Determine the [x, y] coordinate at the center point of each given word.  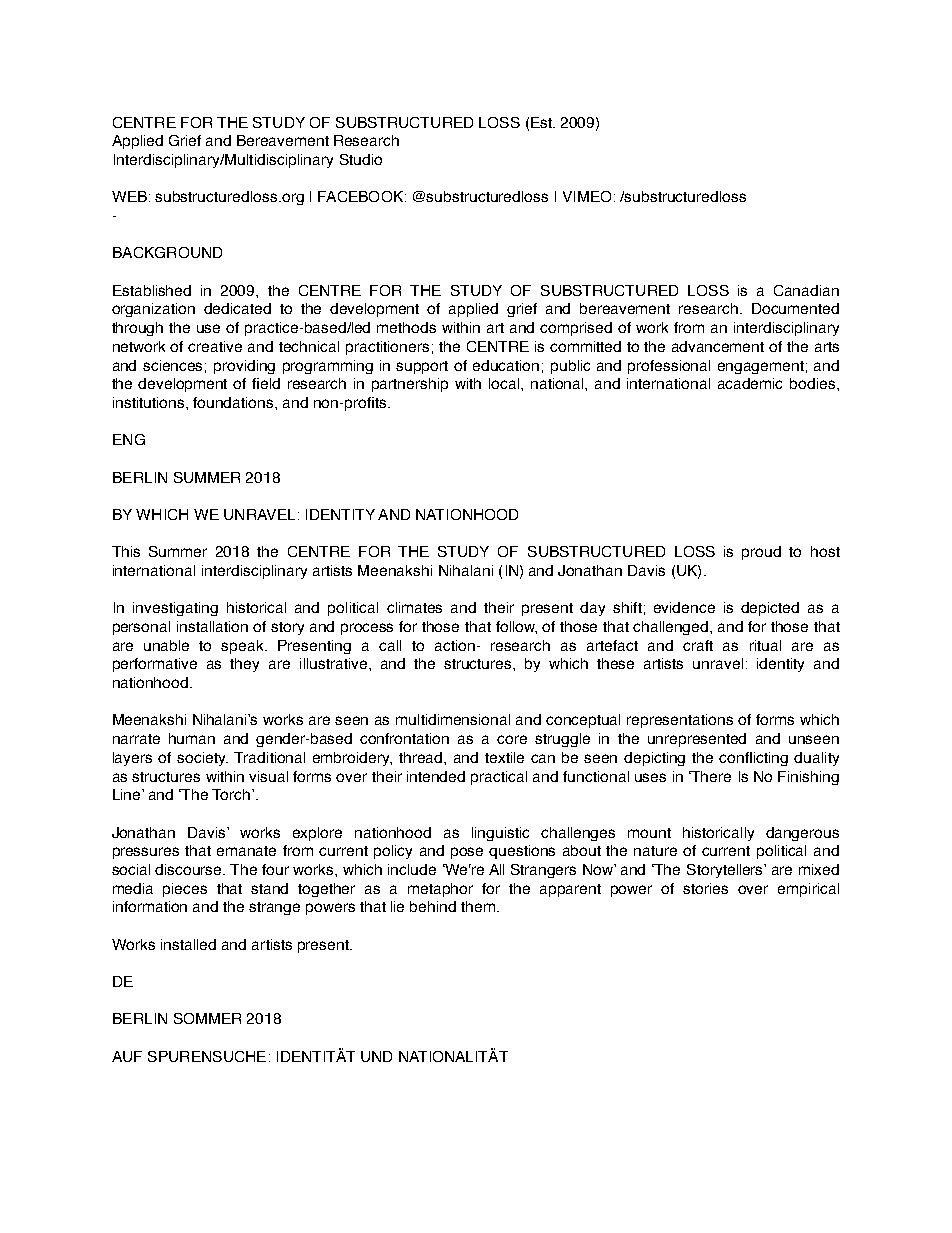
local [505, 383]
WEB [129, 196]
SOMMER [207, 1018]
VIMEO [587, 196]
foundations [234, 402]
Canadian [806, 290]
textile [504, 757]
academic [750, 383]
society [202, 759]
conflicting [753, 759]
